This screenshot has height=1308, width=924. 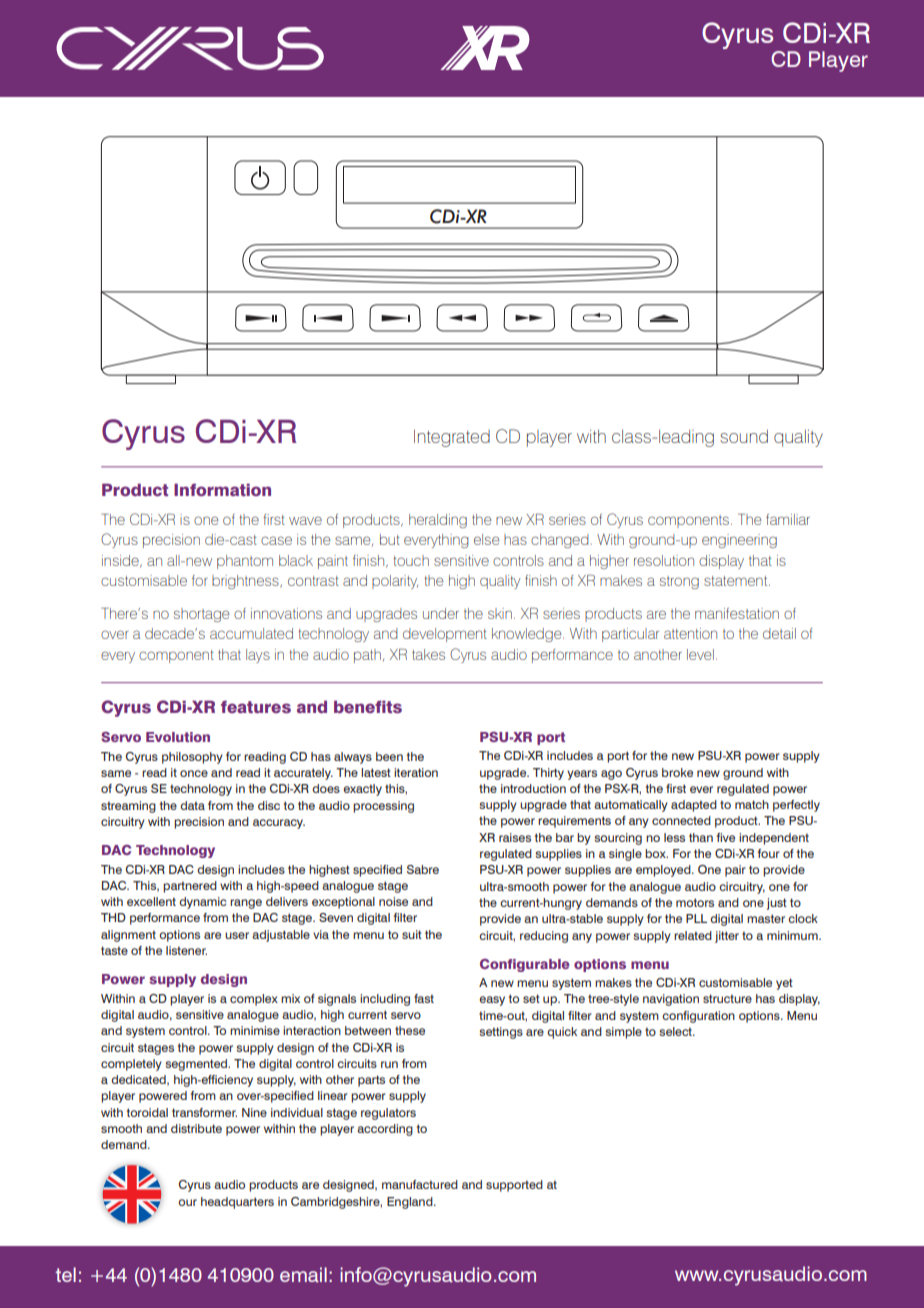 What do you see at coordinates (744, 436) in the screenshot?
I see `sound` at bounding box center [744, 436].
